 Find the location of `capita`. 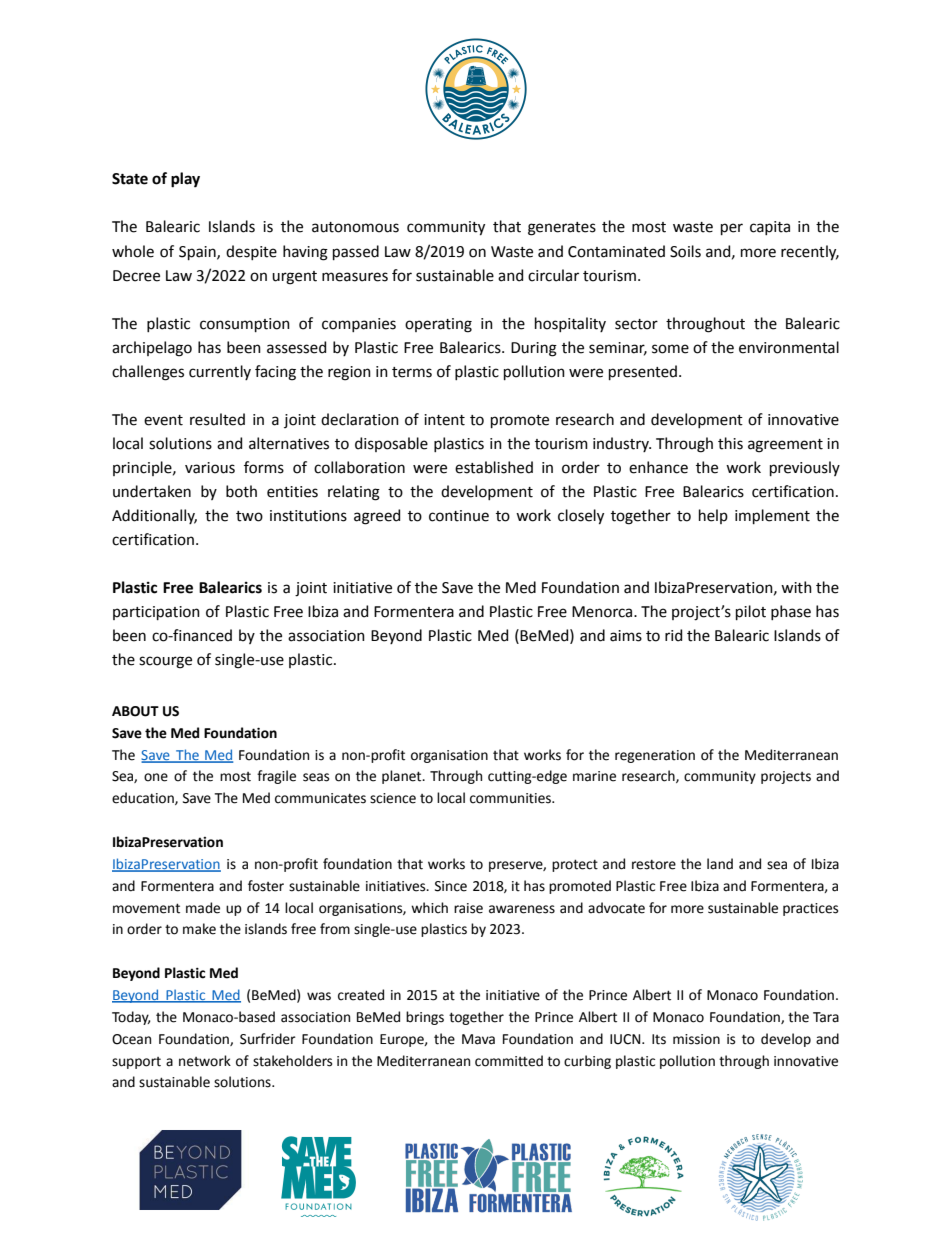

capita is located at coordinates (770, 228).
